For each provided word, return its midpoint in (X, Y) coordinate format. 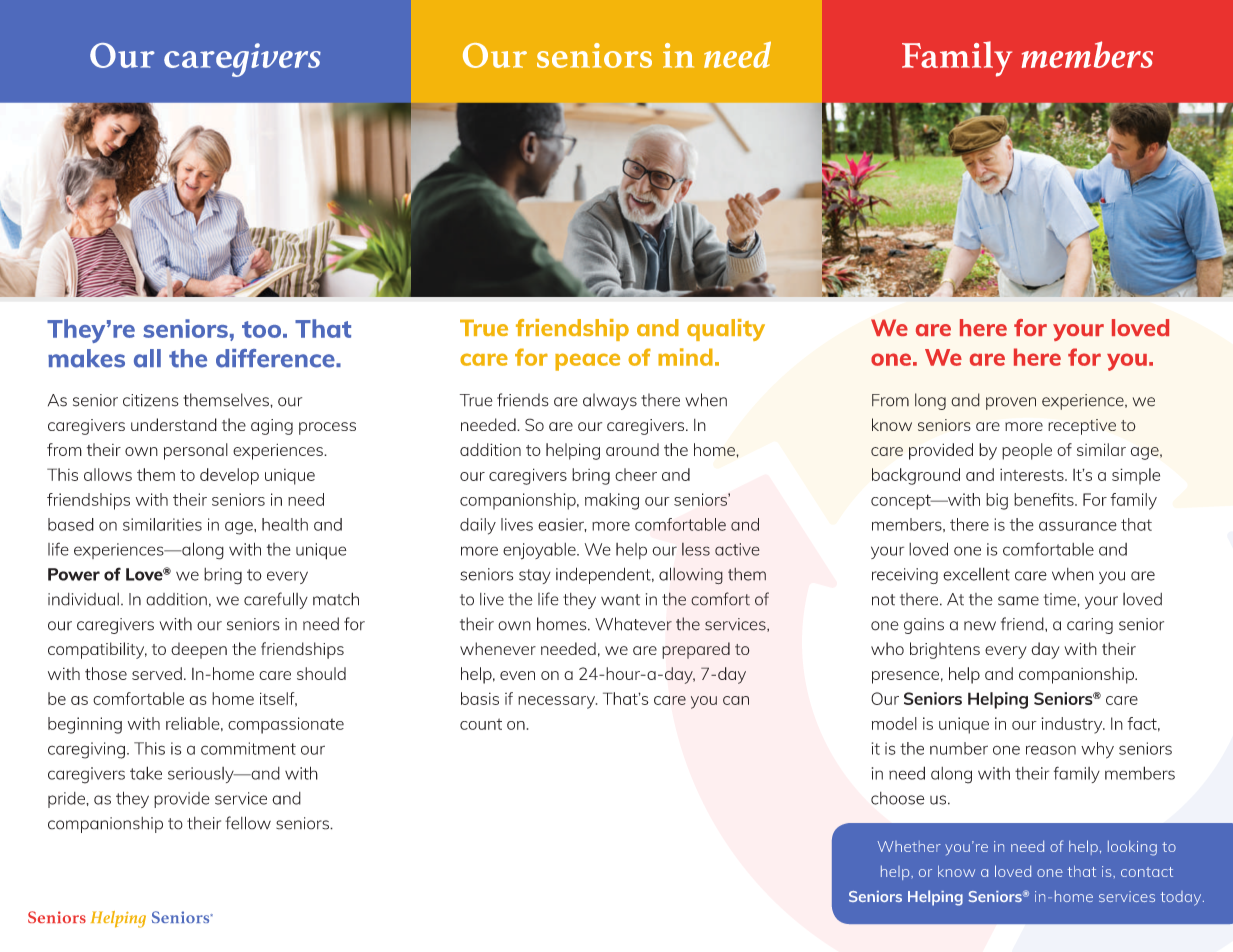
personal (196, 451)
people (1027, 451)
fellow (248, 823)
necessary (557, 702)
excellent (976, 574)
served (157, 673)
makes (86, 358)
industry (1073, 725)
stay (535, 576)
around (632, 449)
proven (1011, 403)
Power (74, 574)
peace (587, 362)
